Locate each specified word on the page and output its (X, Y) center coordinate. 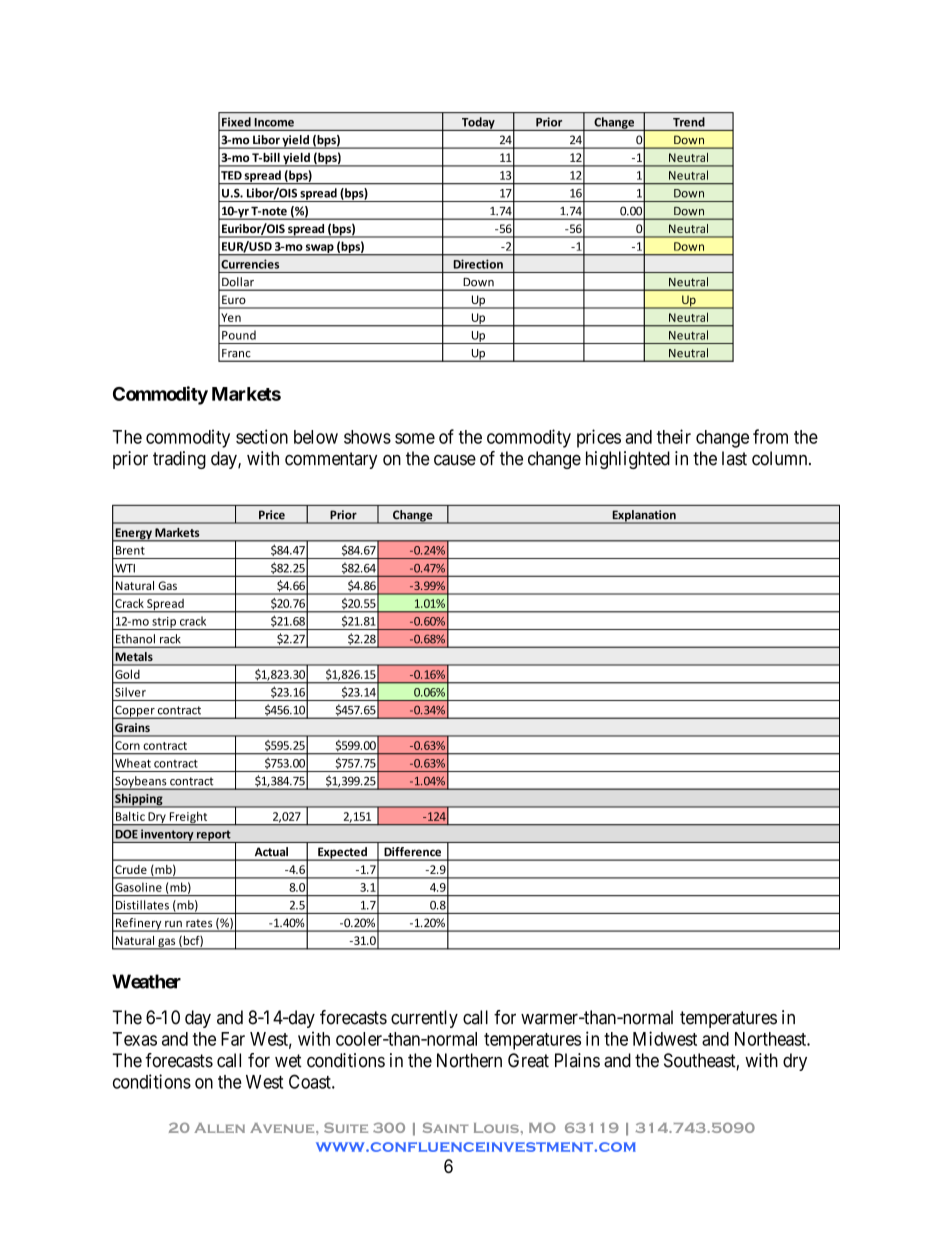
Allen (219, 1128)
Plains (577, 1060)
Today (478, 124)
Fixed (236, 122)
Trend (689, 122)
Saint (445, 1127)
